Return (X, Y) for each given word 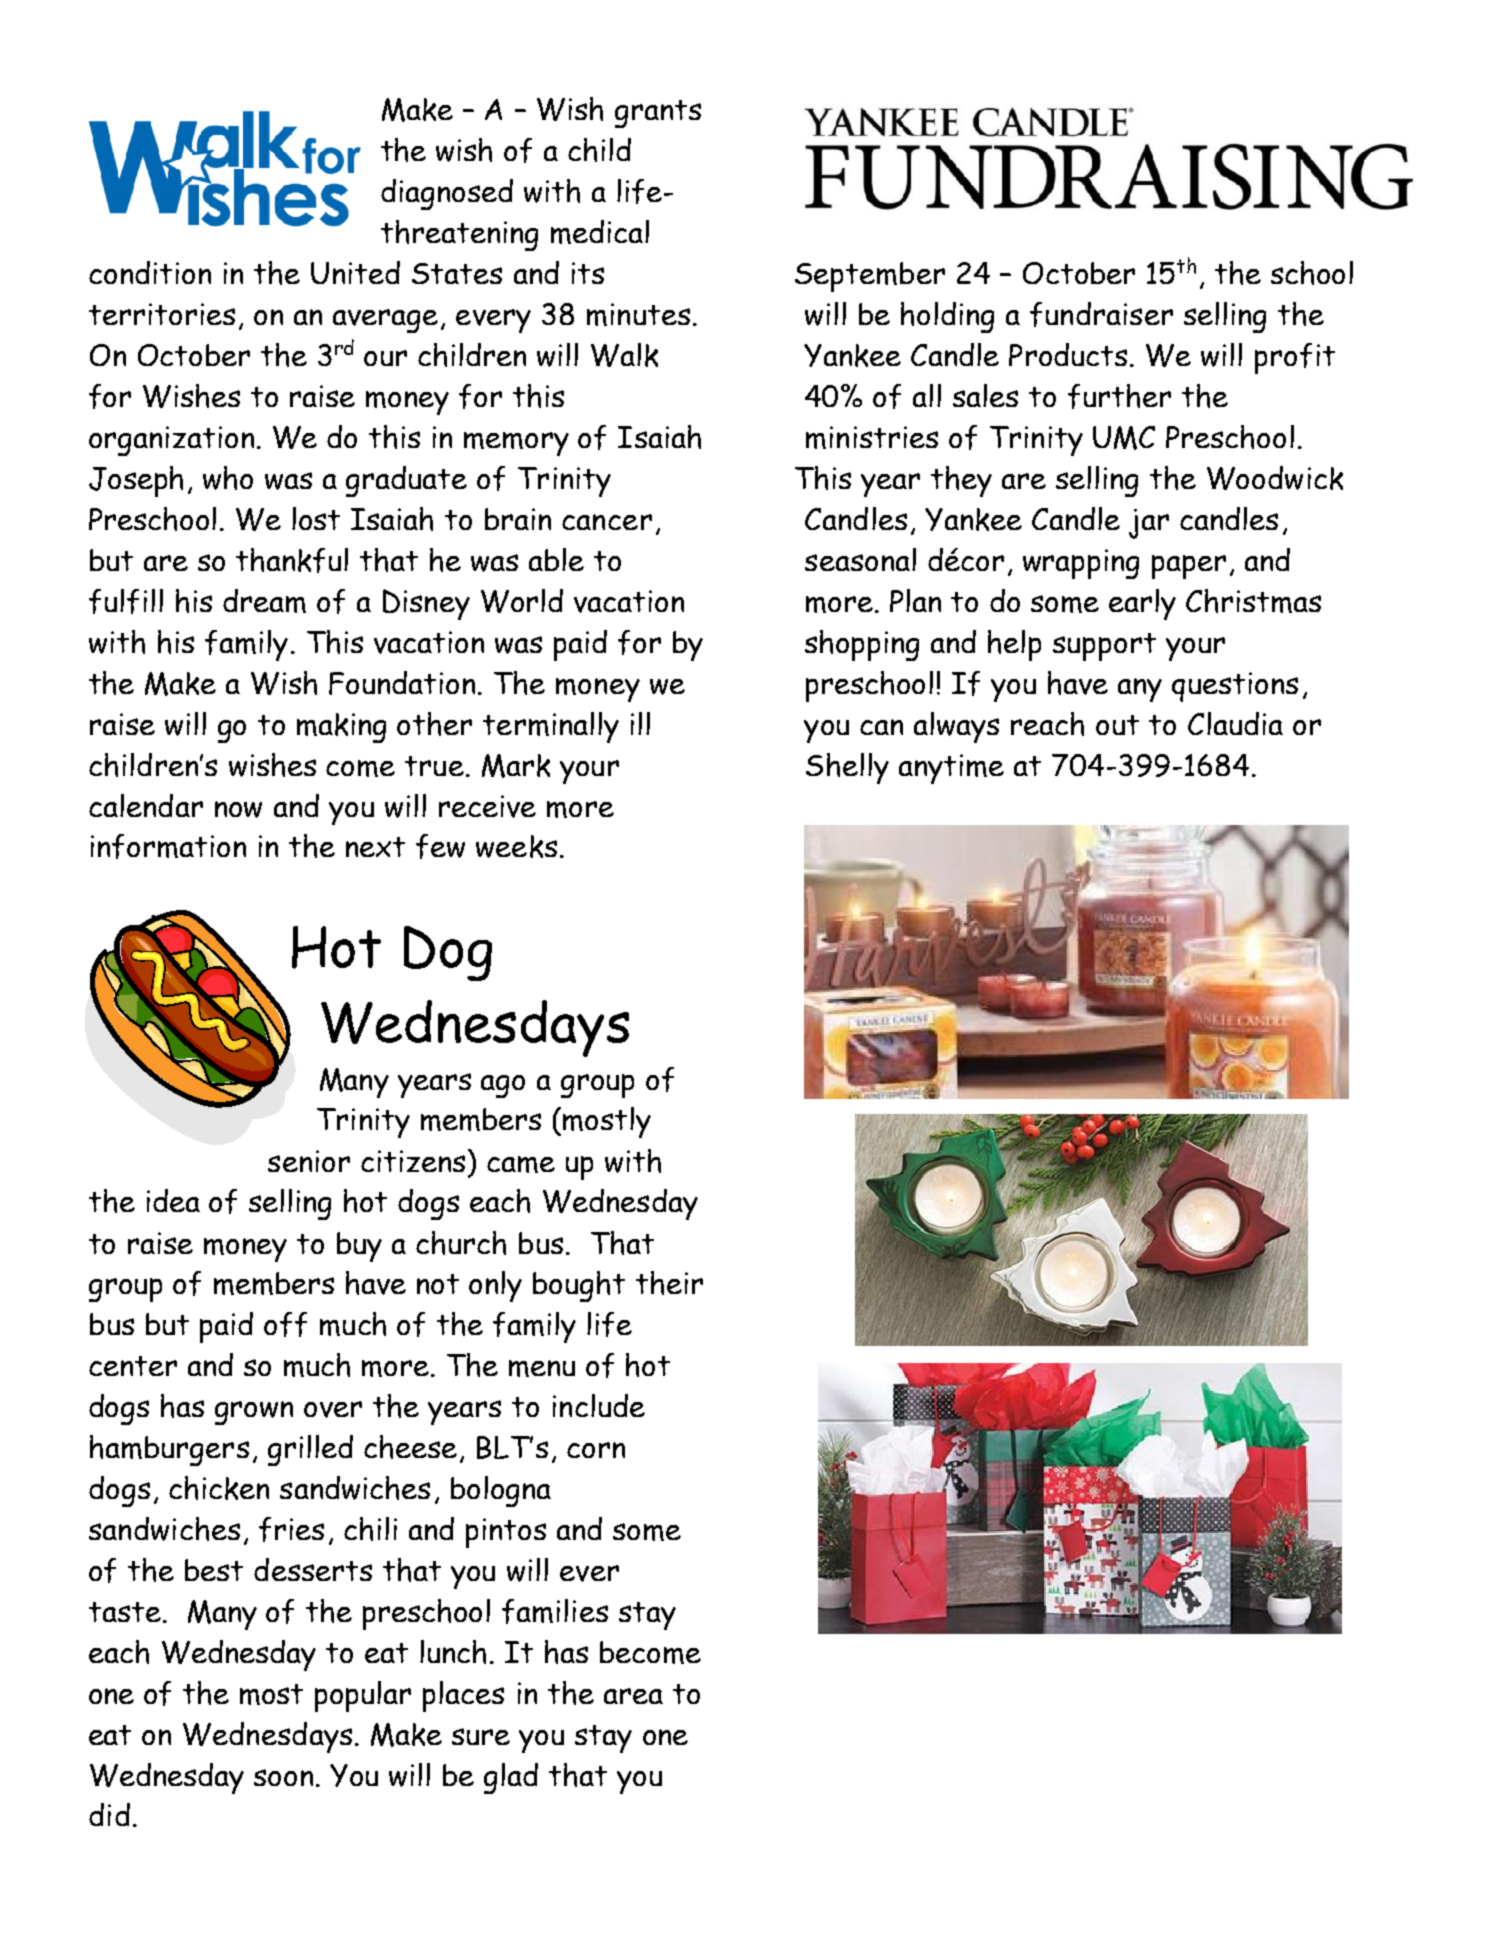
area (633, 1696)
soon (283, 1777)
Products (1068, 354)
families (555, 1611)
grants (658, 114)
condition (150, 272)
